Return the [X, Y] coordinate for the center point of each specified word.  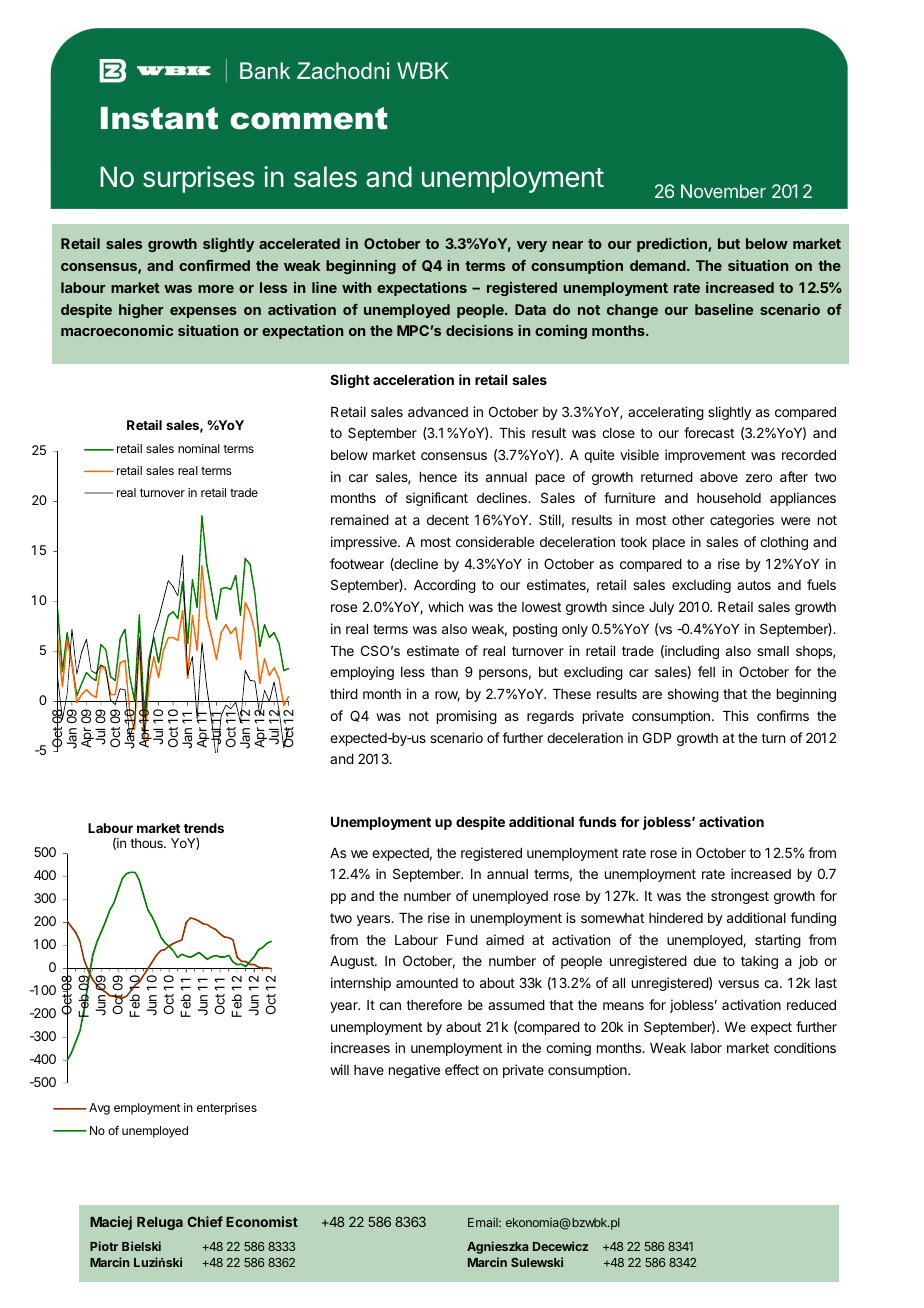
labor [706, 1048]
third [344, 693]
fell [706, 671]
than [444, 672]
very [532, 246]
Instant [159, 118]
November [723, 191]
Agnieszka [497, 1247]
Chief [205, 1221]
